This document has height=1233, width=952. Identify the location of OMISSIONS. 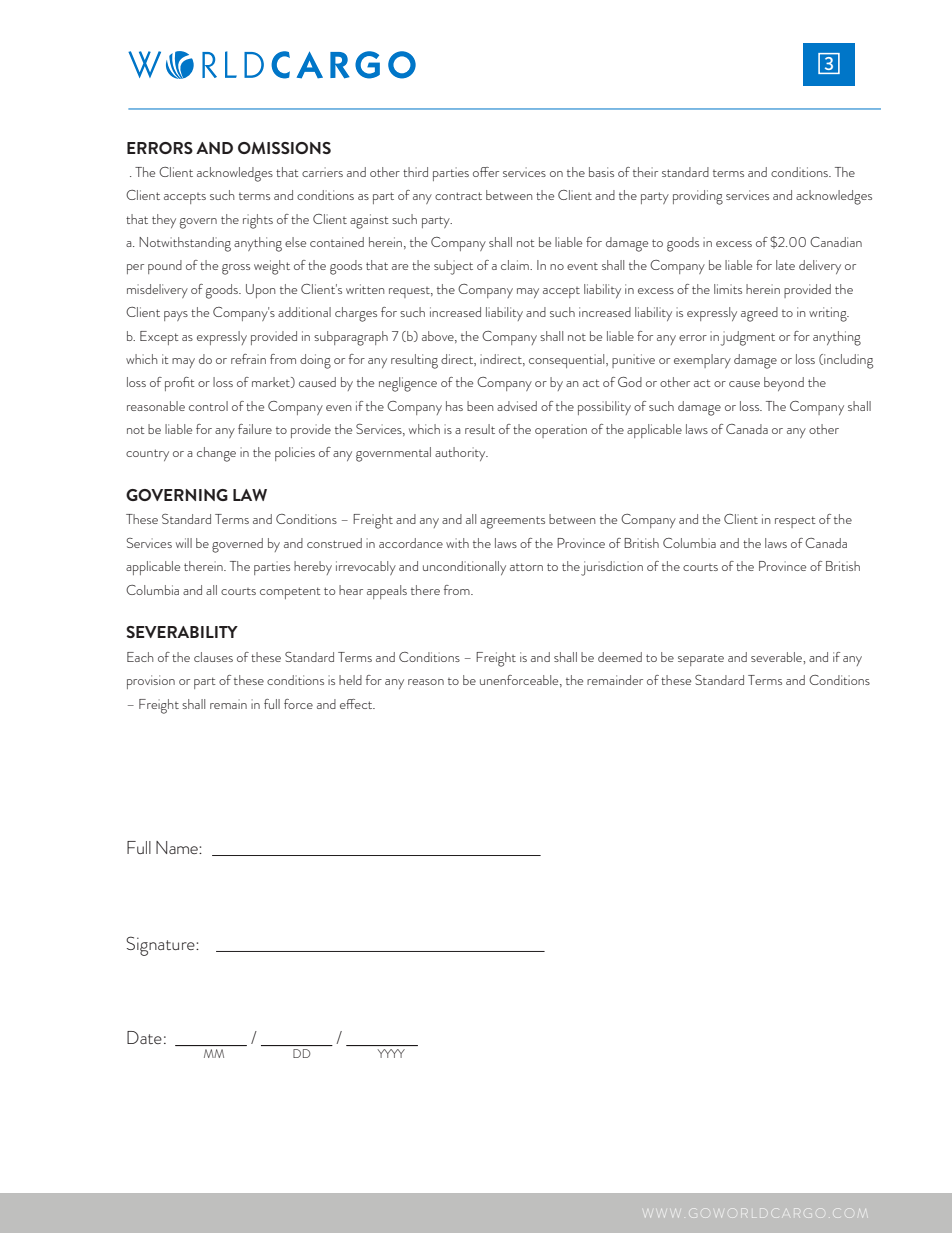
(284, 148).
